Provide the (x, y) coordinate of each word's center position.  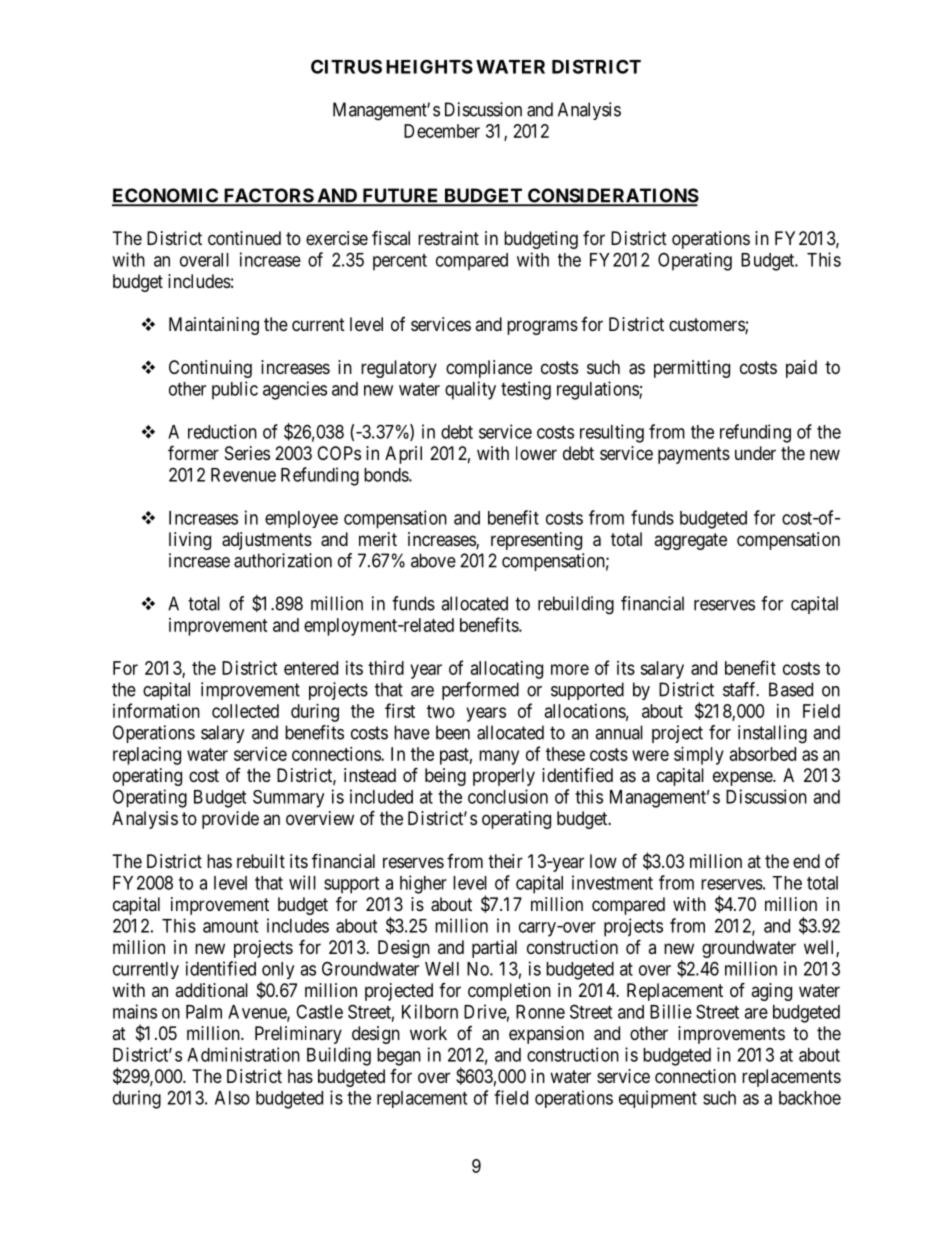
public (235, 390)
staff (741, 689)
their (505, 861)
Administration (243, 1054)
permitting (692, 369)
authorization (283, 560)
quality (470, 390)
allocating (507, 670)
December (442, 131)
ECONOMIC (166, 196)
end (806, 861)
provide (230, 820)
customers (707, 326)
